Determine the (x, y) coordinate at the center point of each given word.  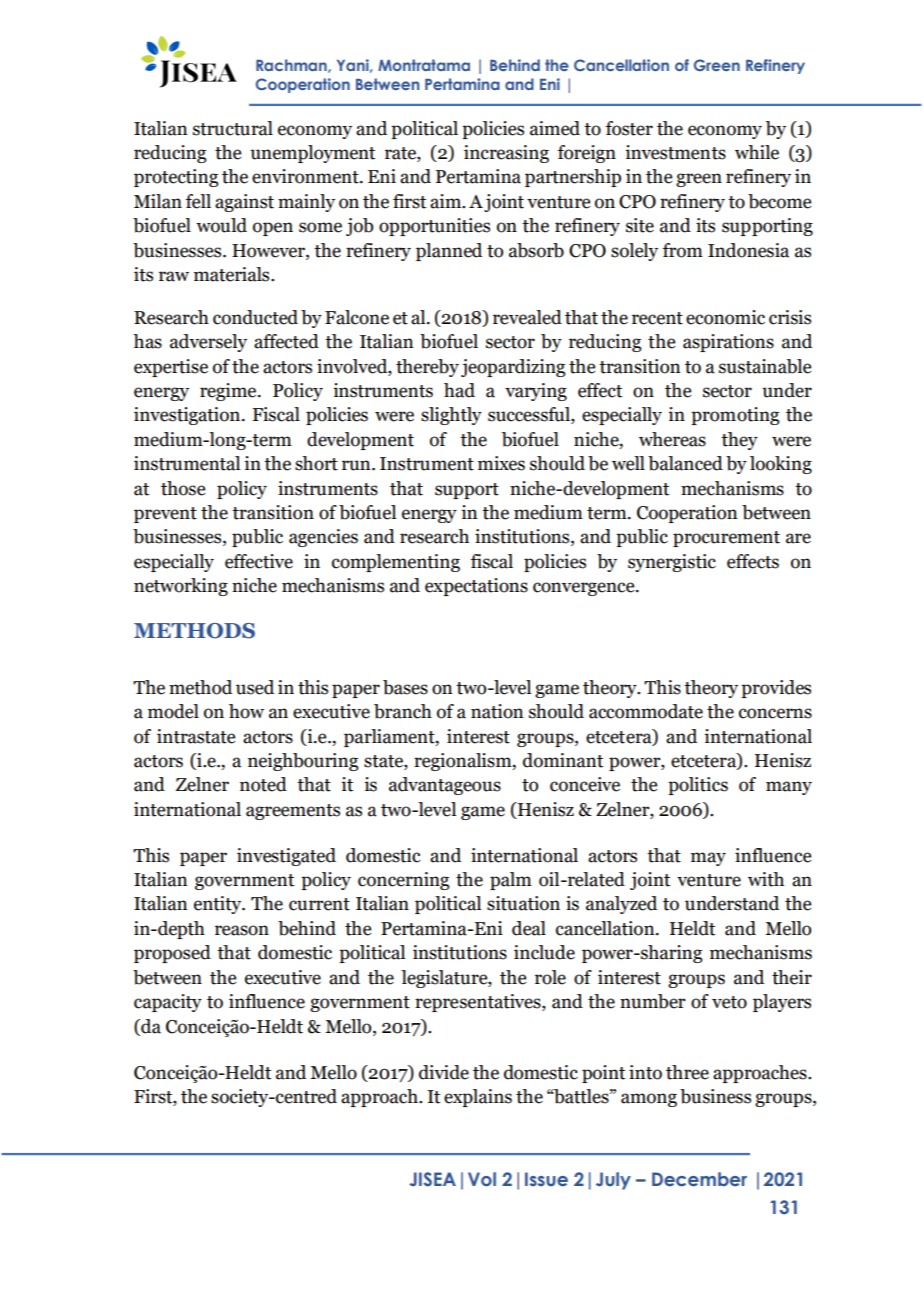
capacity (168, 1003)
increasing (506, 154)
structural (233, 128)
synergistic (672, 563)
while (757, 152)
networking (181, 587)
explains (478, 1098)
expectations (476, 587)
